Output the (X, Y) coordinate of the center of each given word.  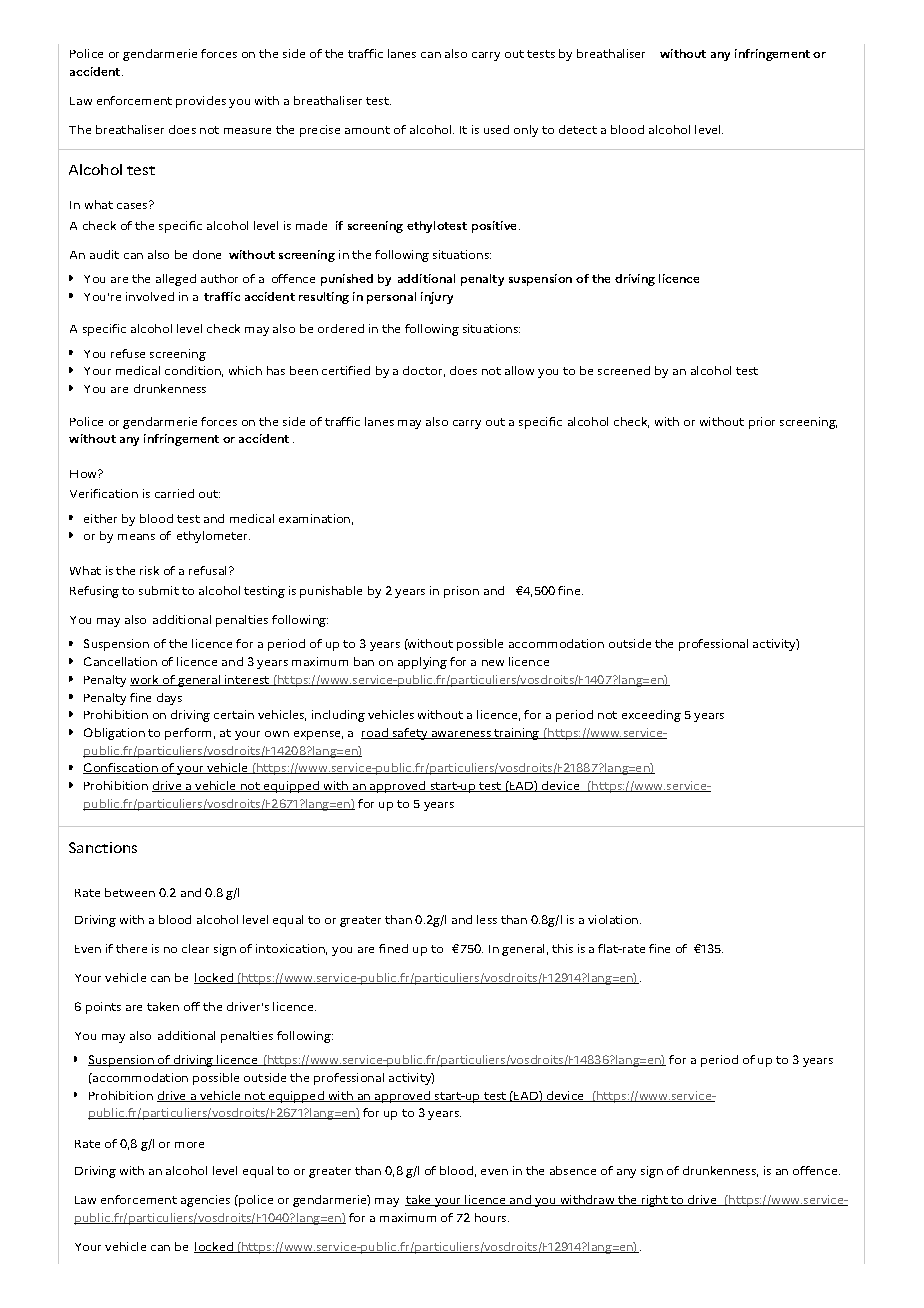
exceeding (651, 716)
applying (422, 663)
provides (201, 102)
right (654, 1201)
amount (367, 130)
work (145, 680)
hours (492, 1217)
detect (578, 129)
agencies (205, 1201)
